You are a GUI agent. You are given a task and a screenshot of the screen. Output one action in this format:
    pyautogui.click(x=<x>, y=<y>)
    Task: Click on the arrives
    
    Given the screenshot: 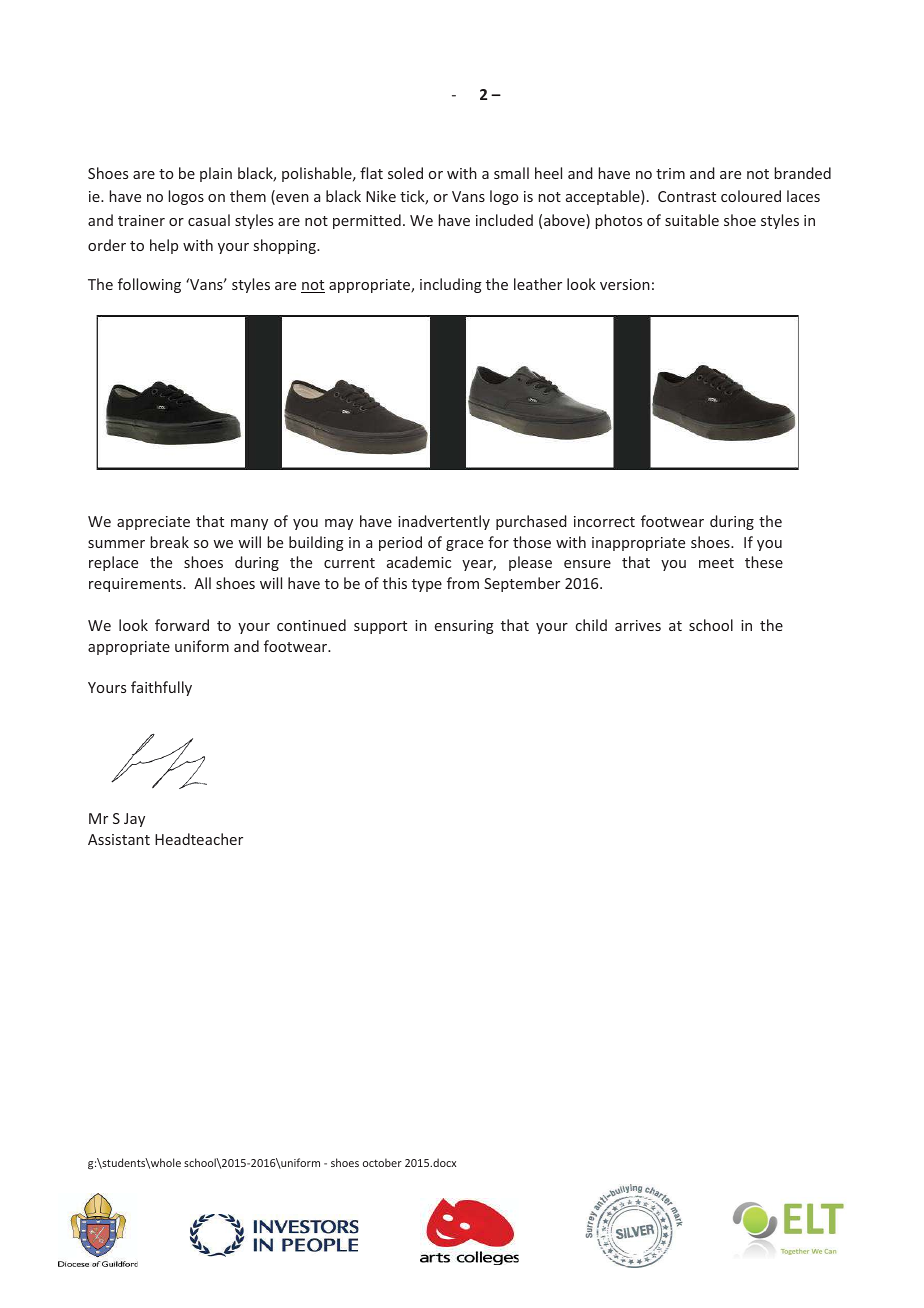 What is the action you would take?
    pyautogui.click(x=638, y=625)
